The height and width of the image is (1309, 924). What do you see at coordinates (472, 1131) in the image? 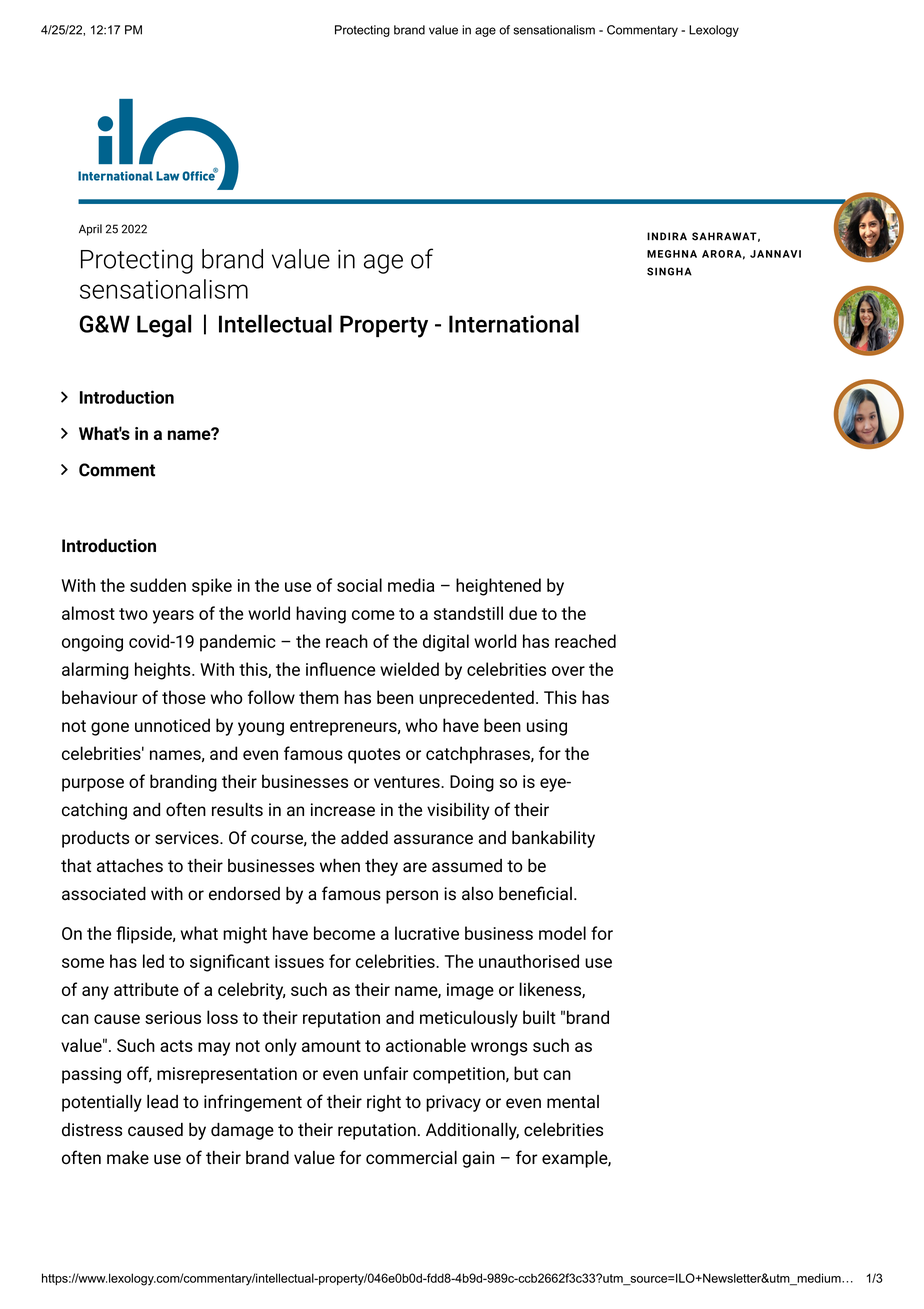
I see `Additionally` at bounding box center [472, 1131].
